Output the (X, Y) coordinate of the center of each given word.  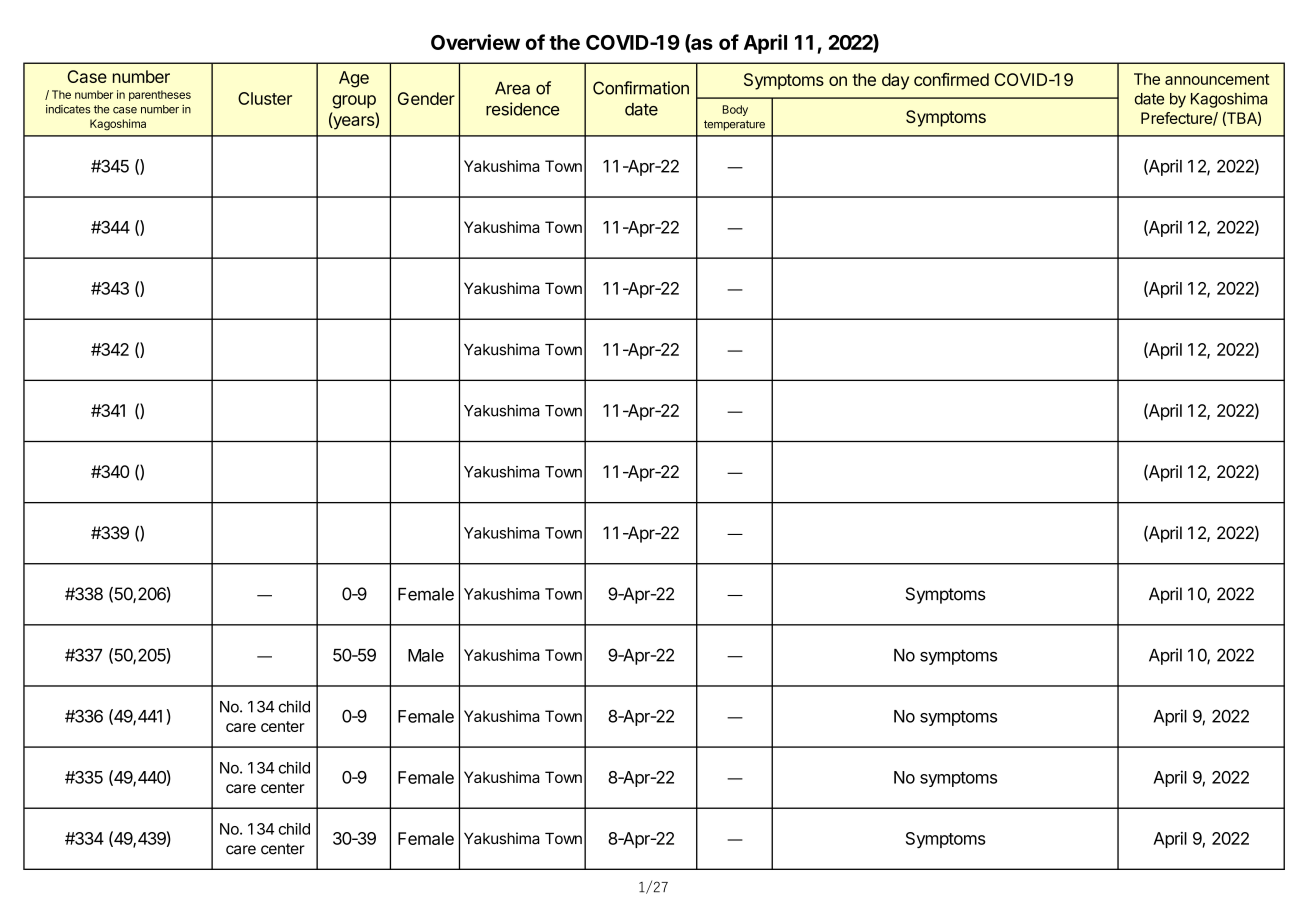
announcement (1217, 79)
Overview (475, 42)
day (895, 81)
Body (735, 110)
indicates (68, 109)
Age (354, 79)
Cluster (265, 98)
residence (523, 109)
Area (512, 88)
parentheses (160, 95)
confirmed (951, 79)
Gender (426, 98)
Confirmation (641, 88)
